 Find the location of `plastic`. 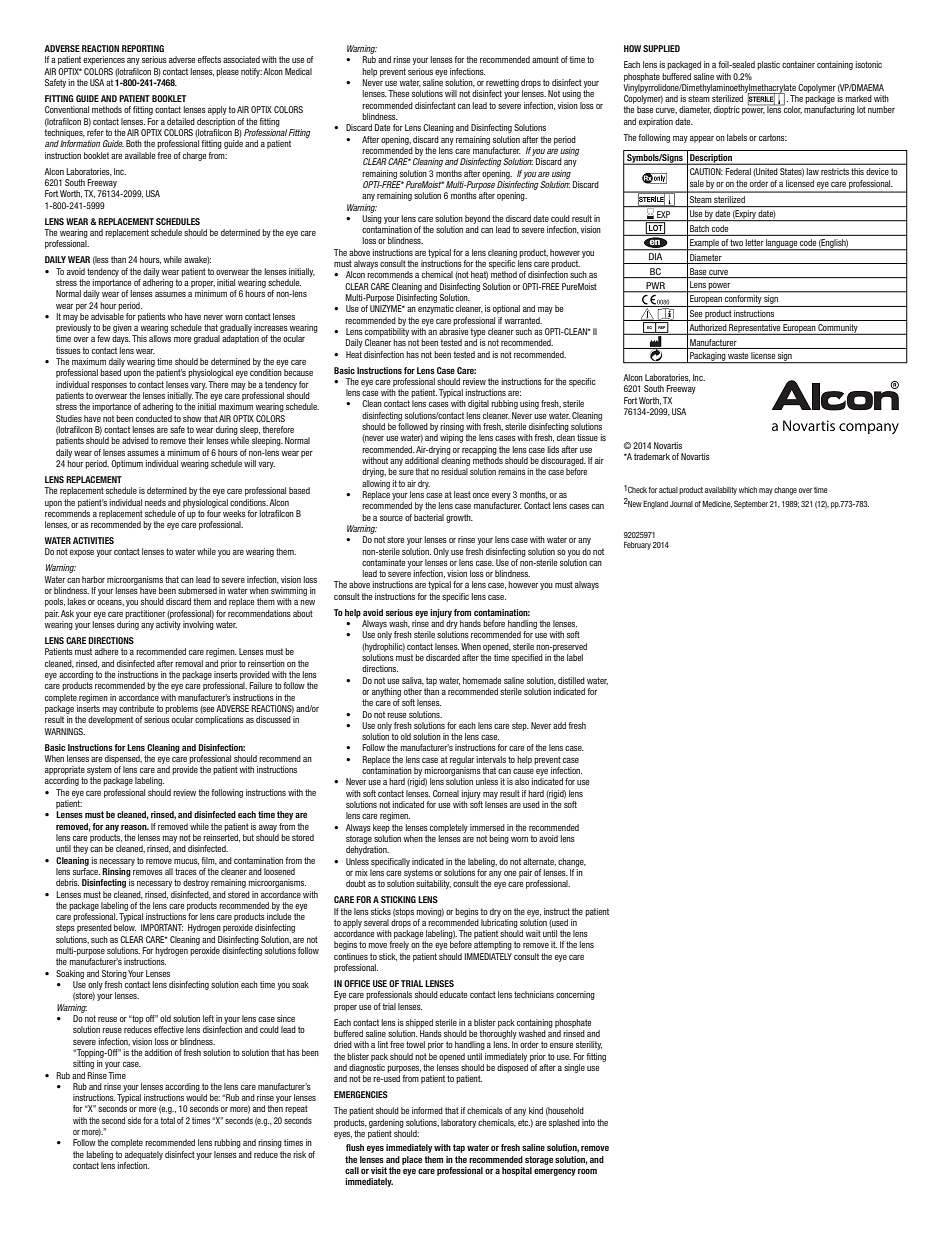

plastic is located at coordinates (768, 65).
